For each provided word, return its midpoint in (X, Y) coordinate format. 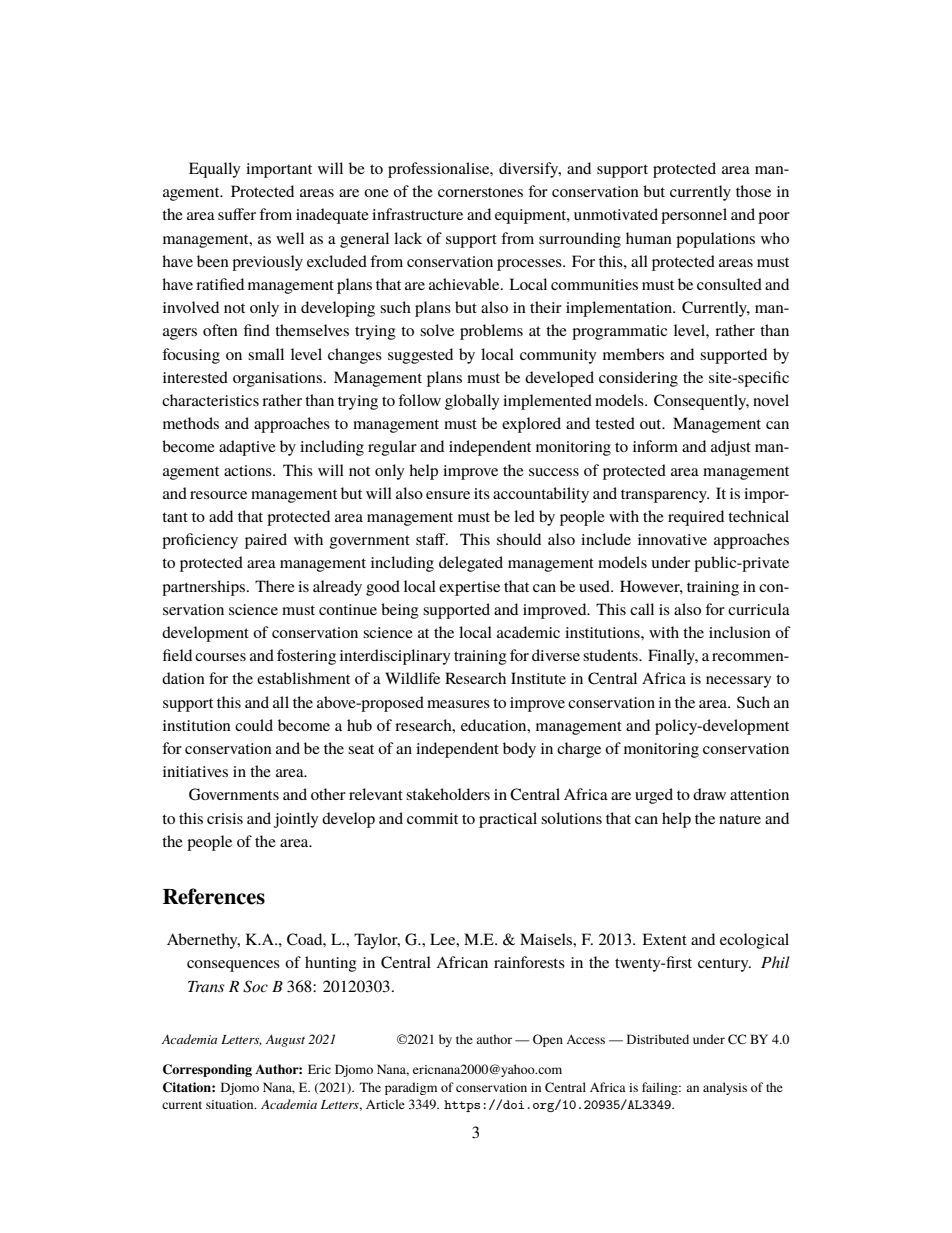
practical (508, 820)
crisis (225, 818)
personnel (694, 216)
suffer (237, 214)
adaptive (247, 448)
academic (528, 632)
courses (220, 657)
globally (472, 402)
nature (740, 819)
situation (231, 1104)
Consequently (701, 402)
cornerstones (480, 192)
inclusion (740, 632)
